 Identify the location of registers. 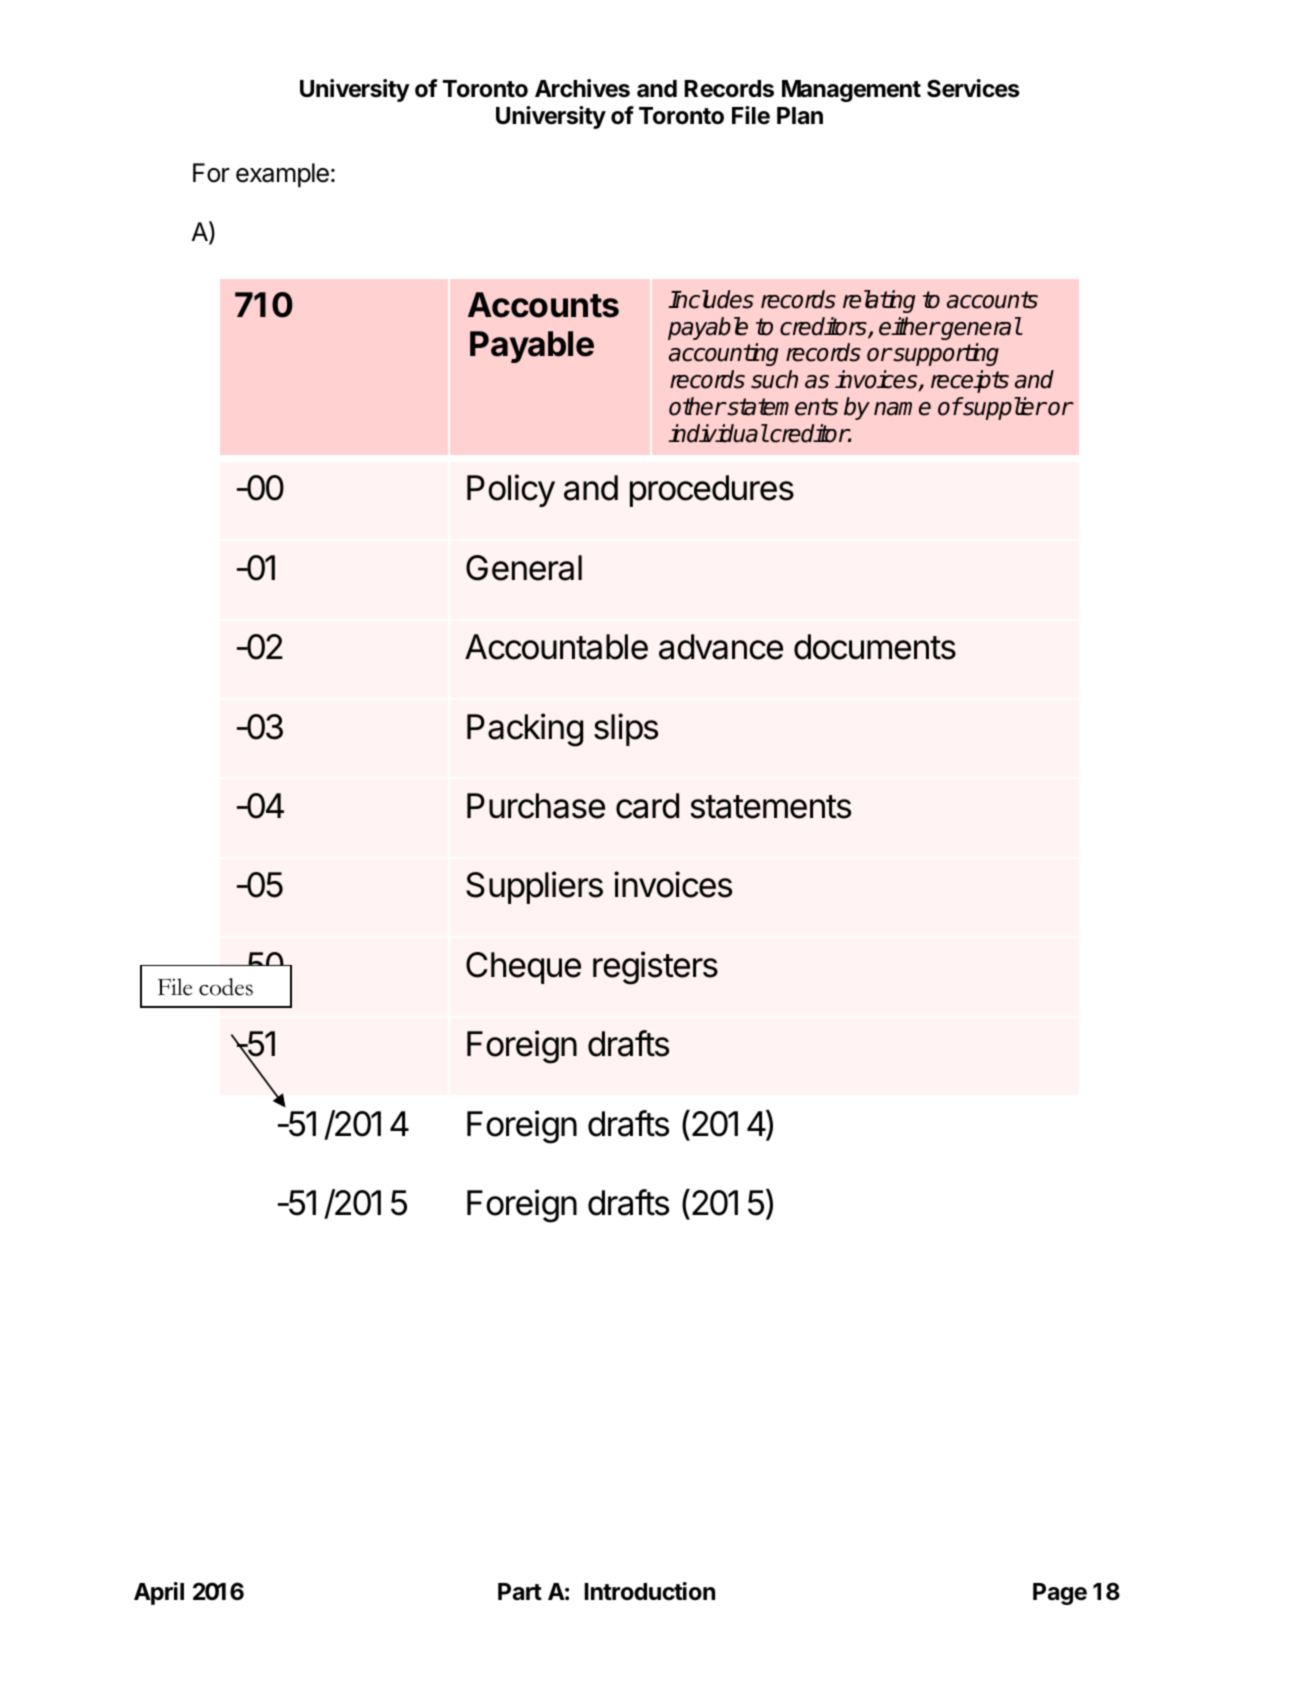
(655, 968).
